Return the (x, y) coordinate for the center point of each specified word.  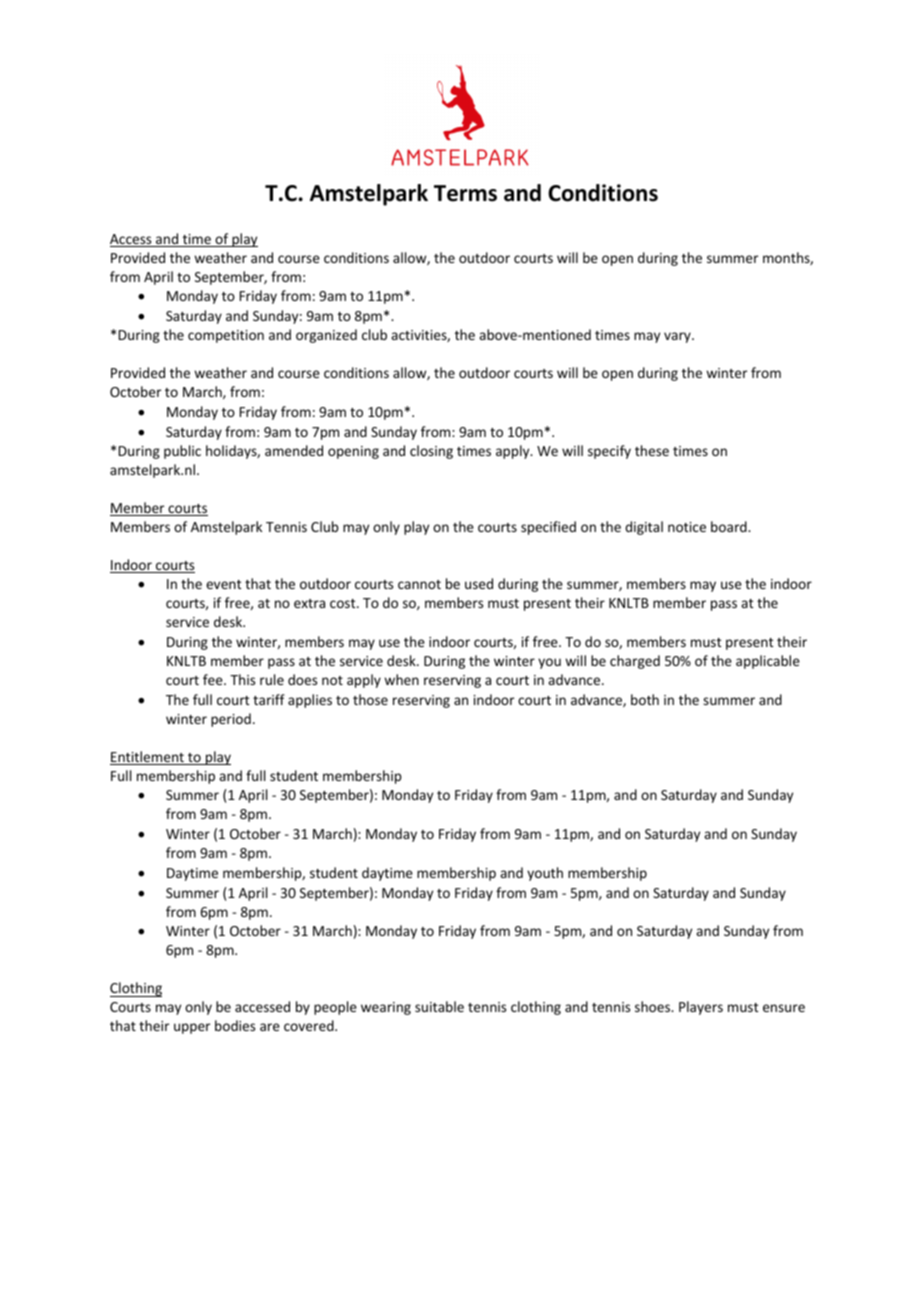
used (479, 583)
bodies (235, 1025)
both (645, 699)
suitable (439, 1006)
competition (226, 336)
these (652, 450)
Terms (465, 193)
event (224, 584)
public (182, 452)
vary (678, 337)
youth (545, 874)
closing (431, 452)
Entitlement (148, 758)
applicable (768, 662)
